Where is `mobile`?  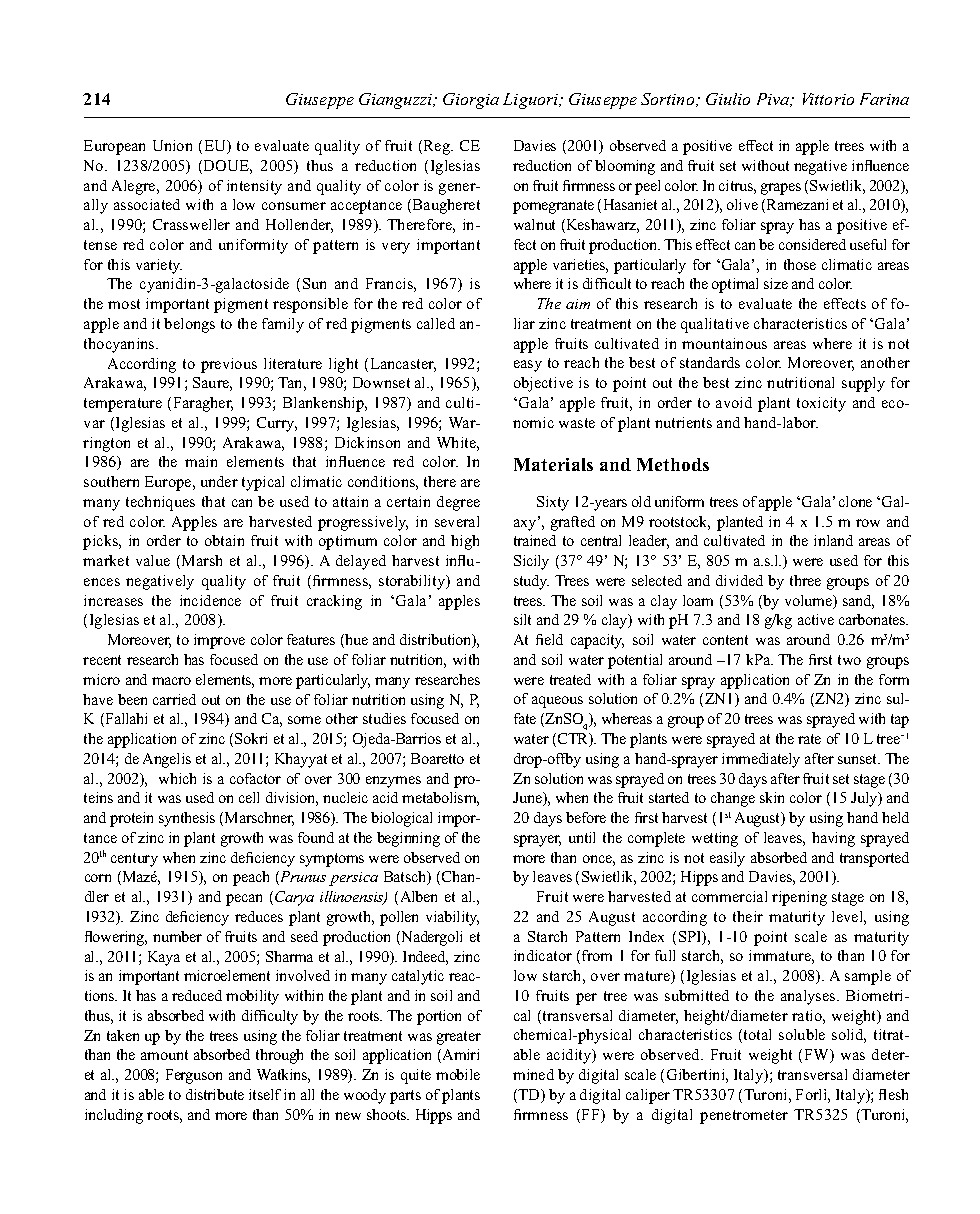 mobile is located at coordinates (458, 1074).
